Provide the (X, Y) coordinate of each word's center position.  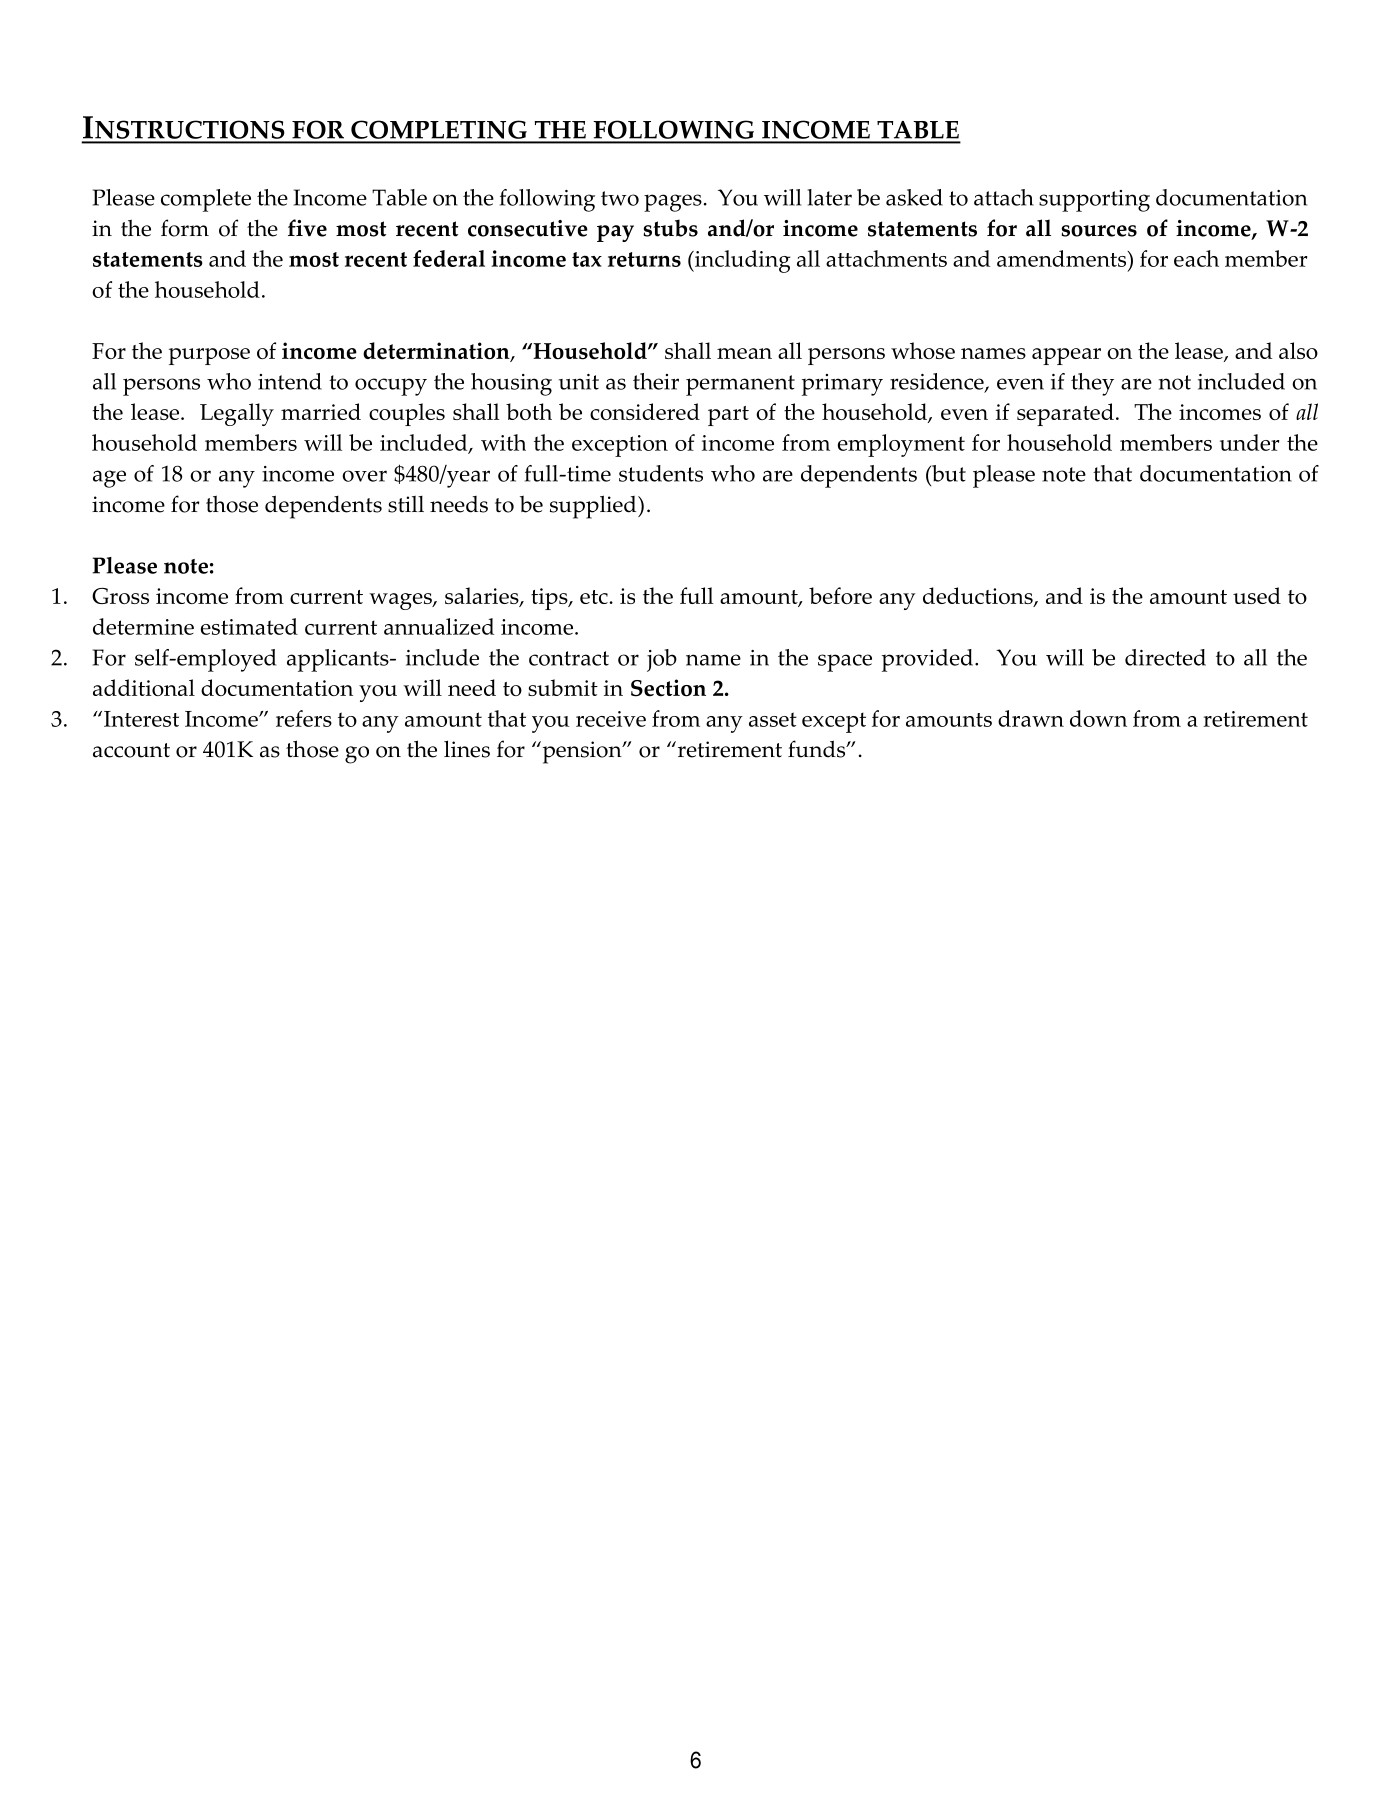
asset (773, 719)
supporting (1094, 201)
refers (304, 718)
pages (673, 203)
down (1098, 718)
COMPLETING (439, 131)
